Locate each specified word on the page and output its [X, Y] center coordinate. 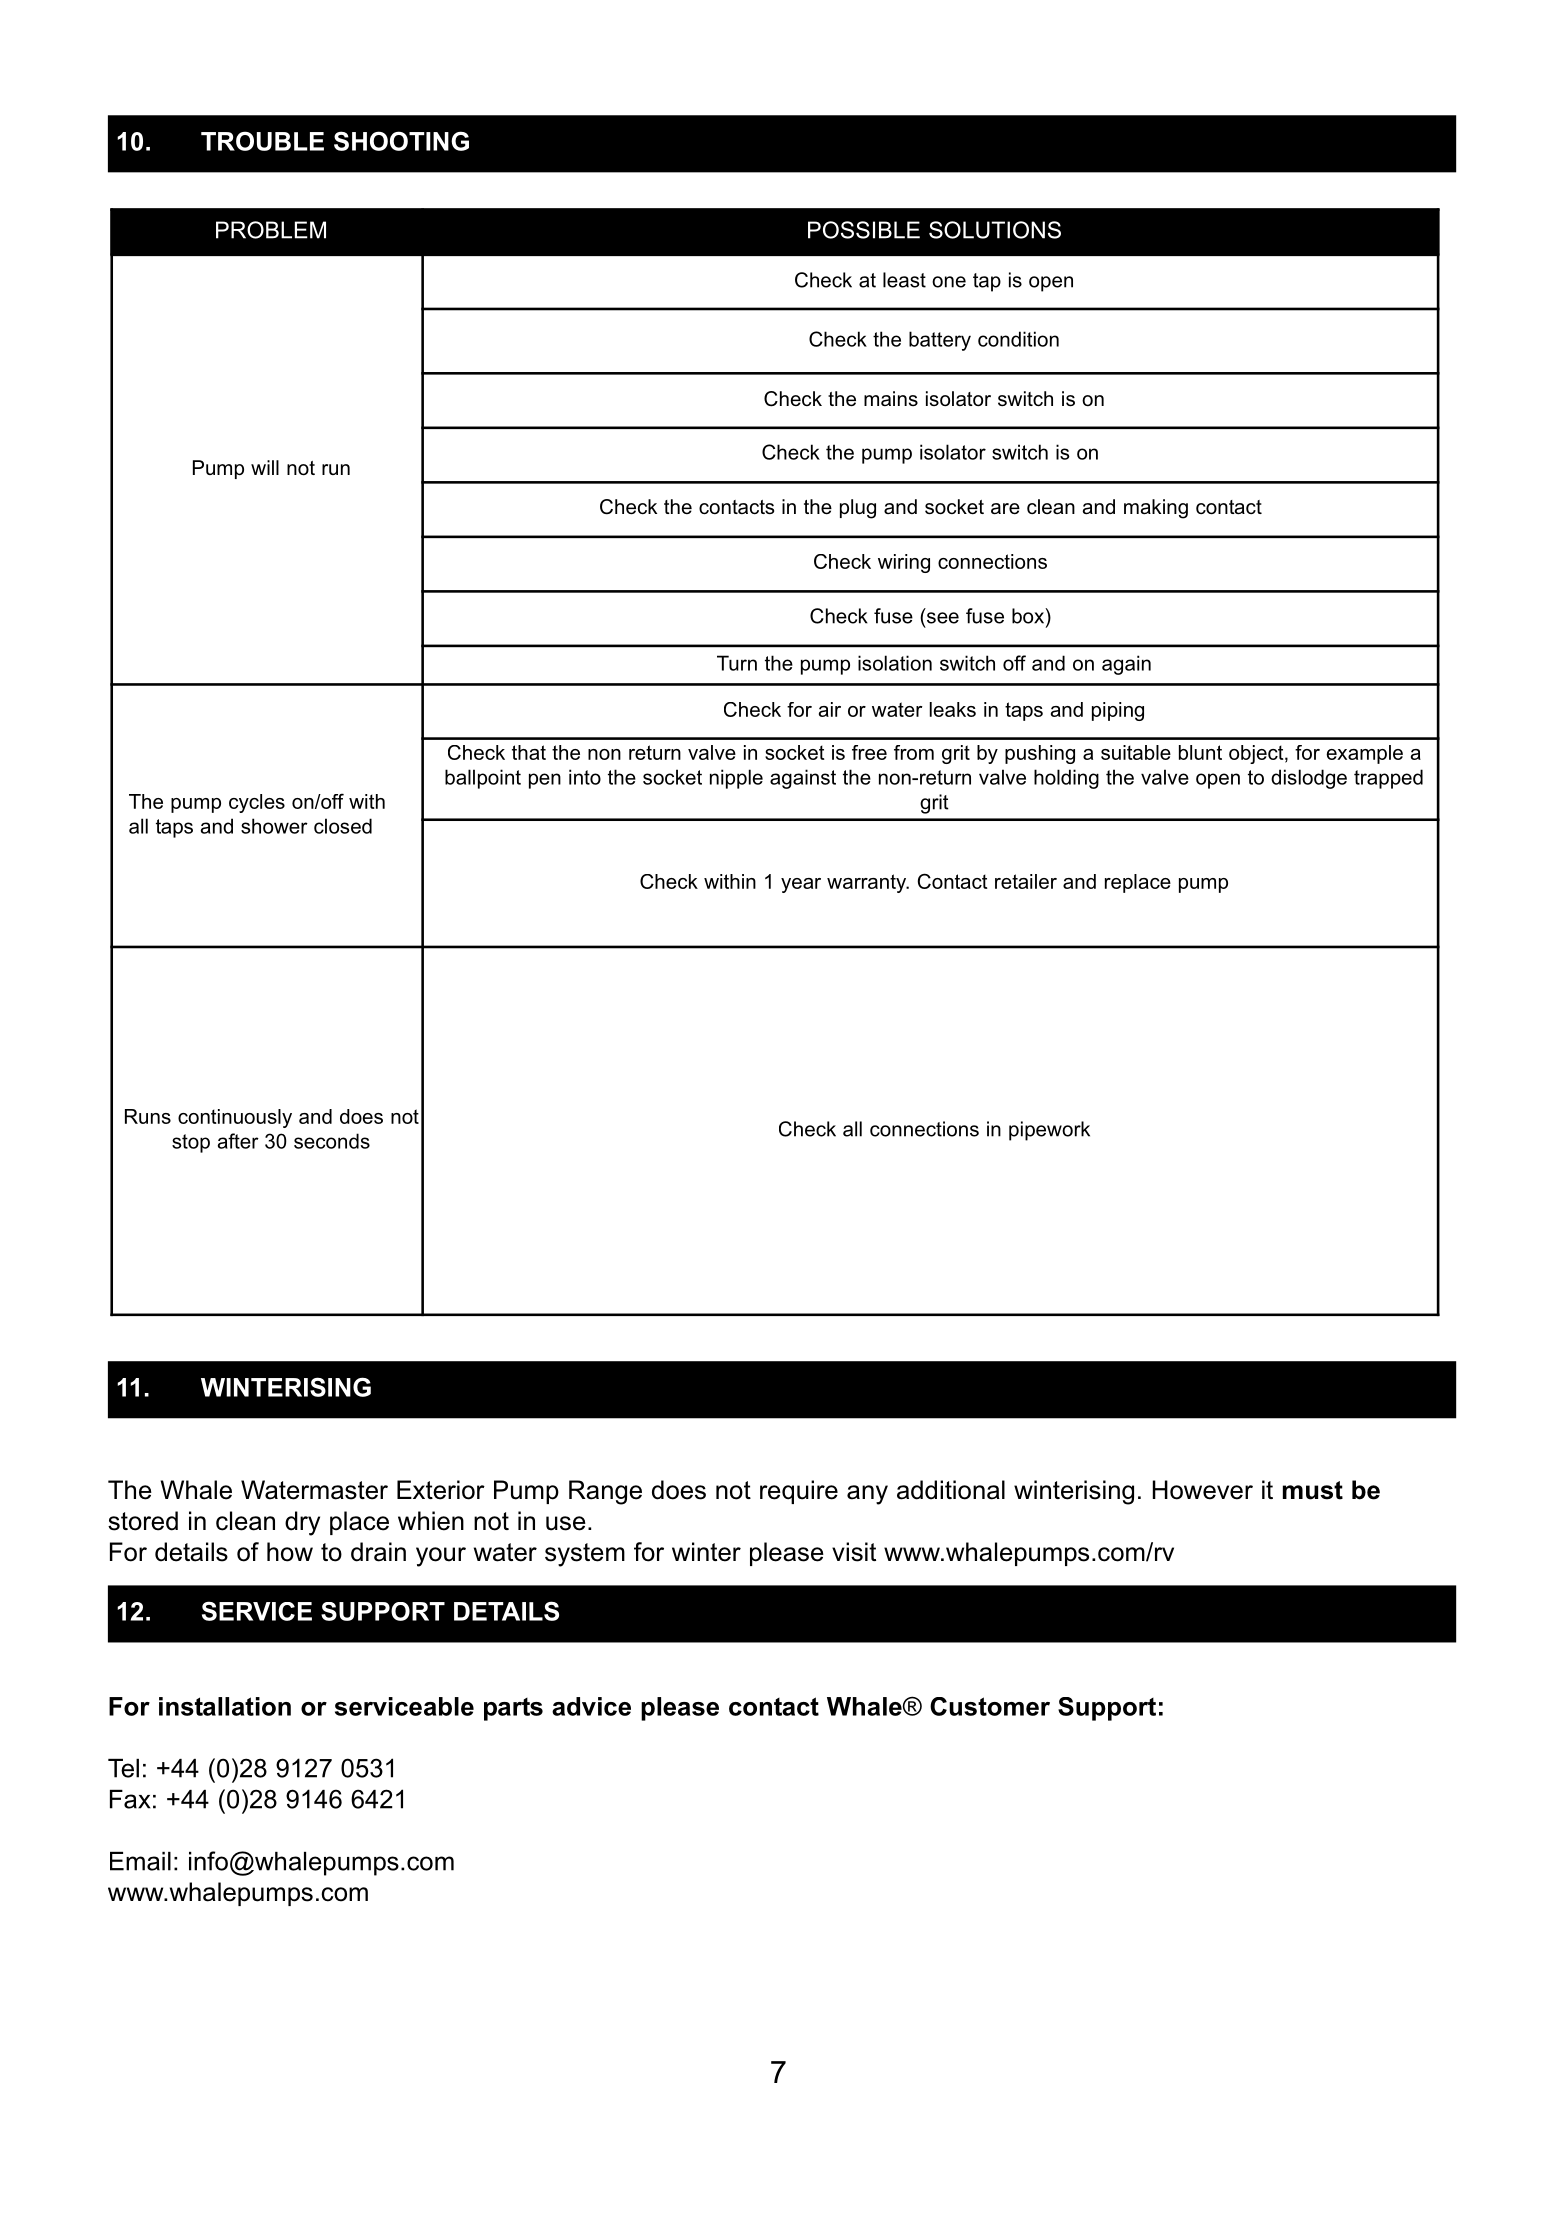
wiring [904, 563]
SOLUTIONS [995, 230]
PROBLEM [271, 230]
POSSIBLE [864, 230]
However [1203, 1490]
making [1156, 509]
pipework [1049, 1131]
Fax [130, 1799]
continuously [235, 1118]
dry [302, 1523]
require [799, 1492]
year [801, 885]
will [265, 467]
